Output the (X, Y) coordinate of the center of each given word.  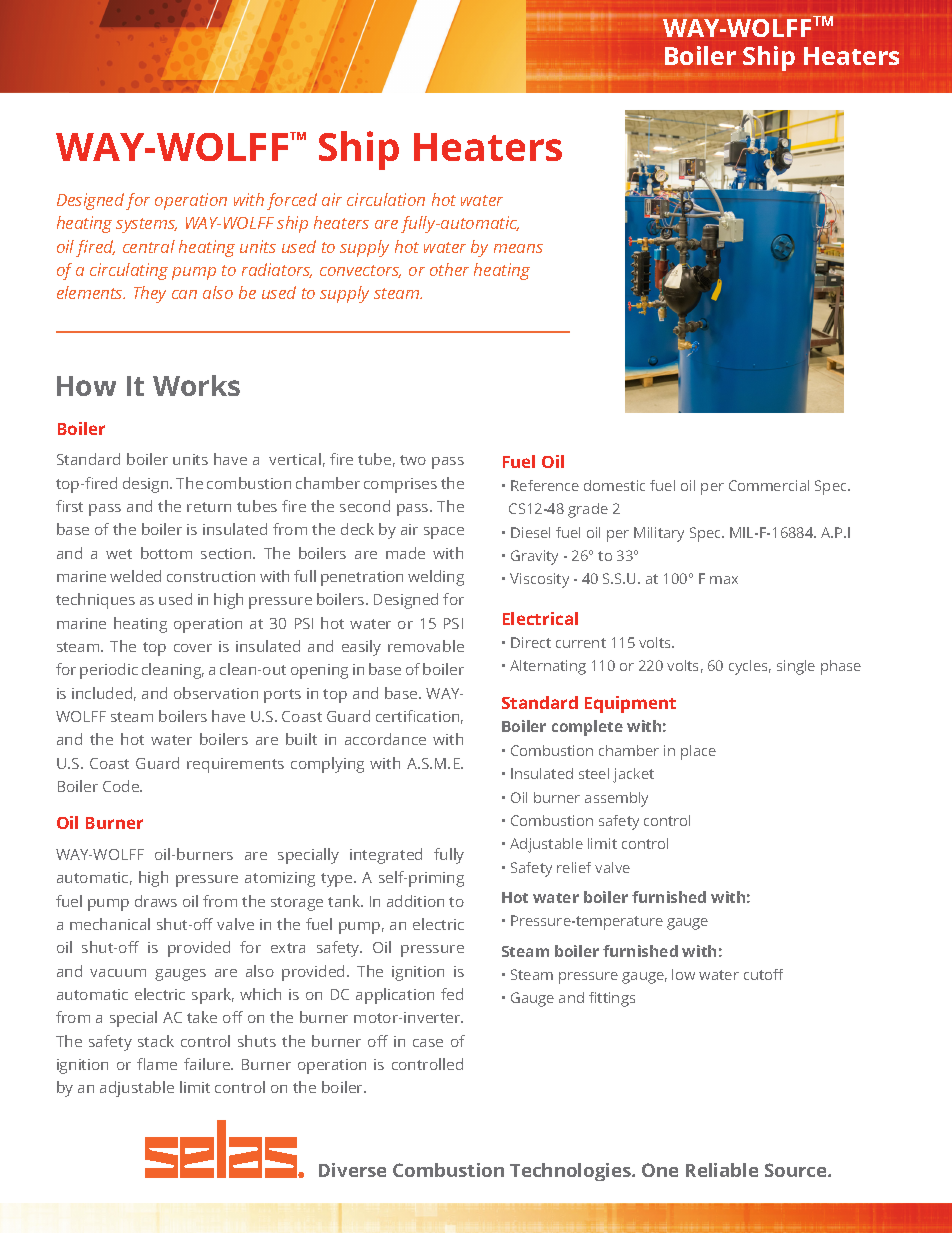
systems (146, 225)
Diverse (352, 1170)
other (449, 269)
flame (157, 1064)
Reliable (722, 1170)
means (518, 248)
